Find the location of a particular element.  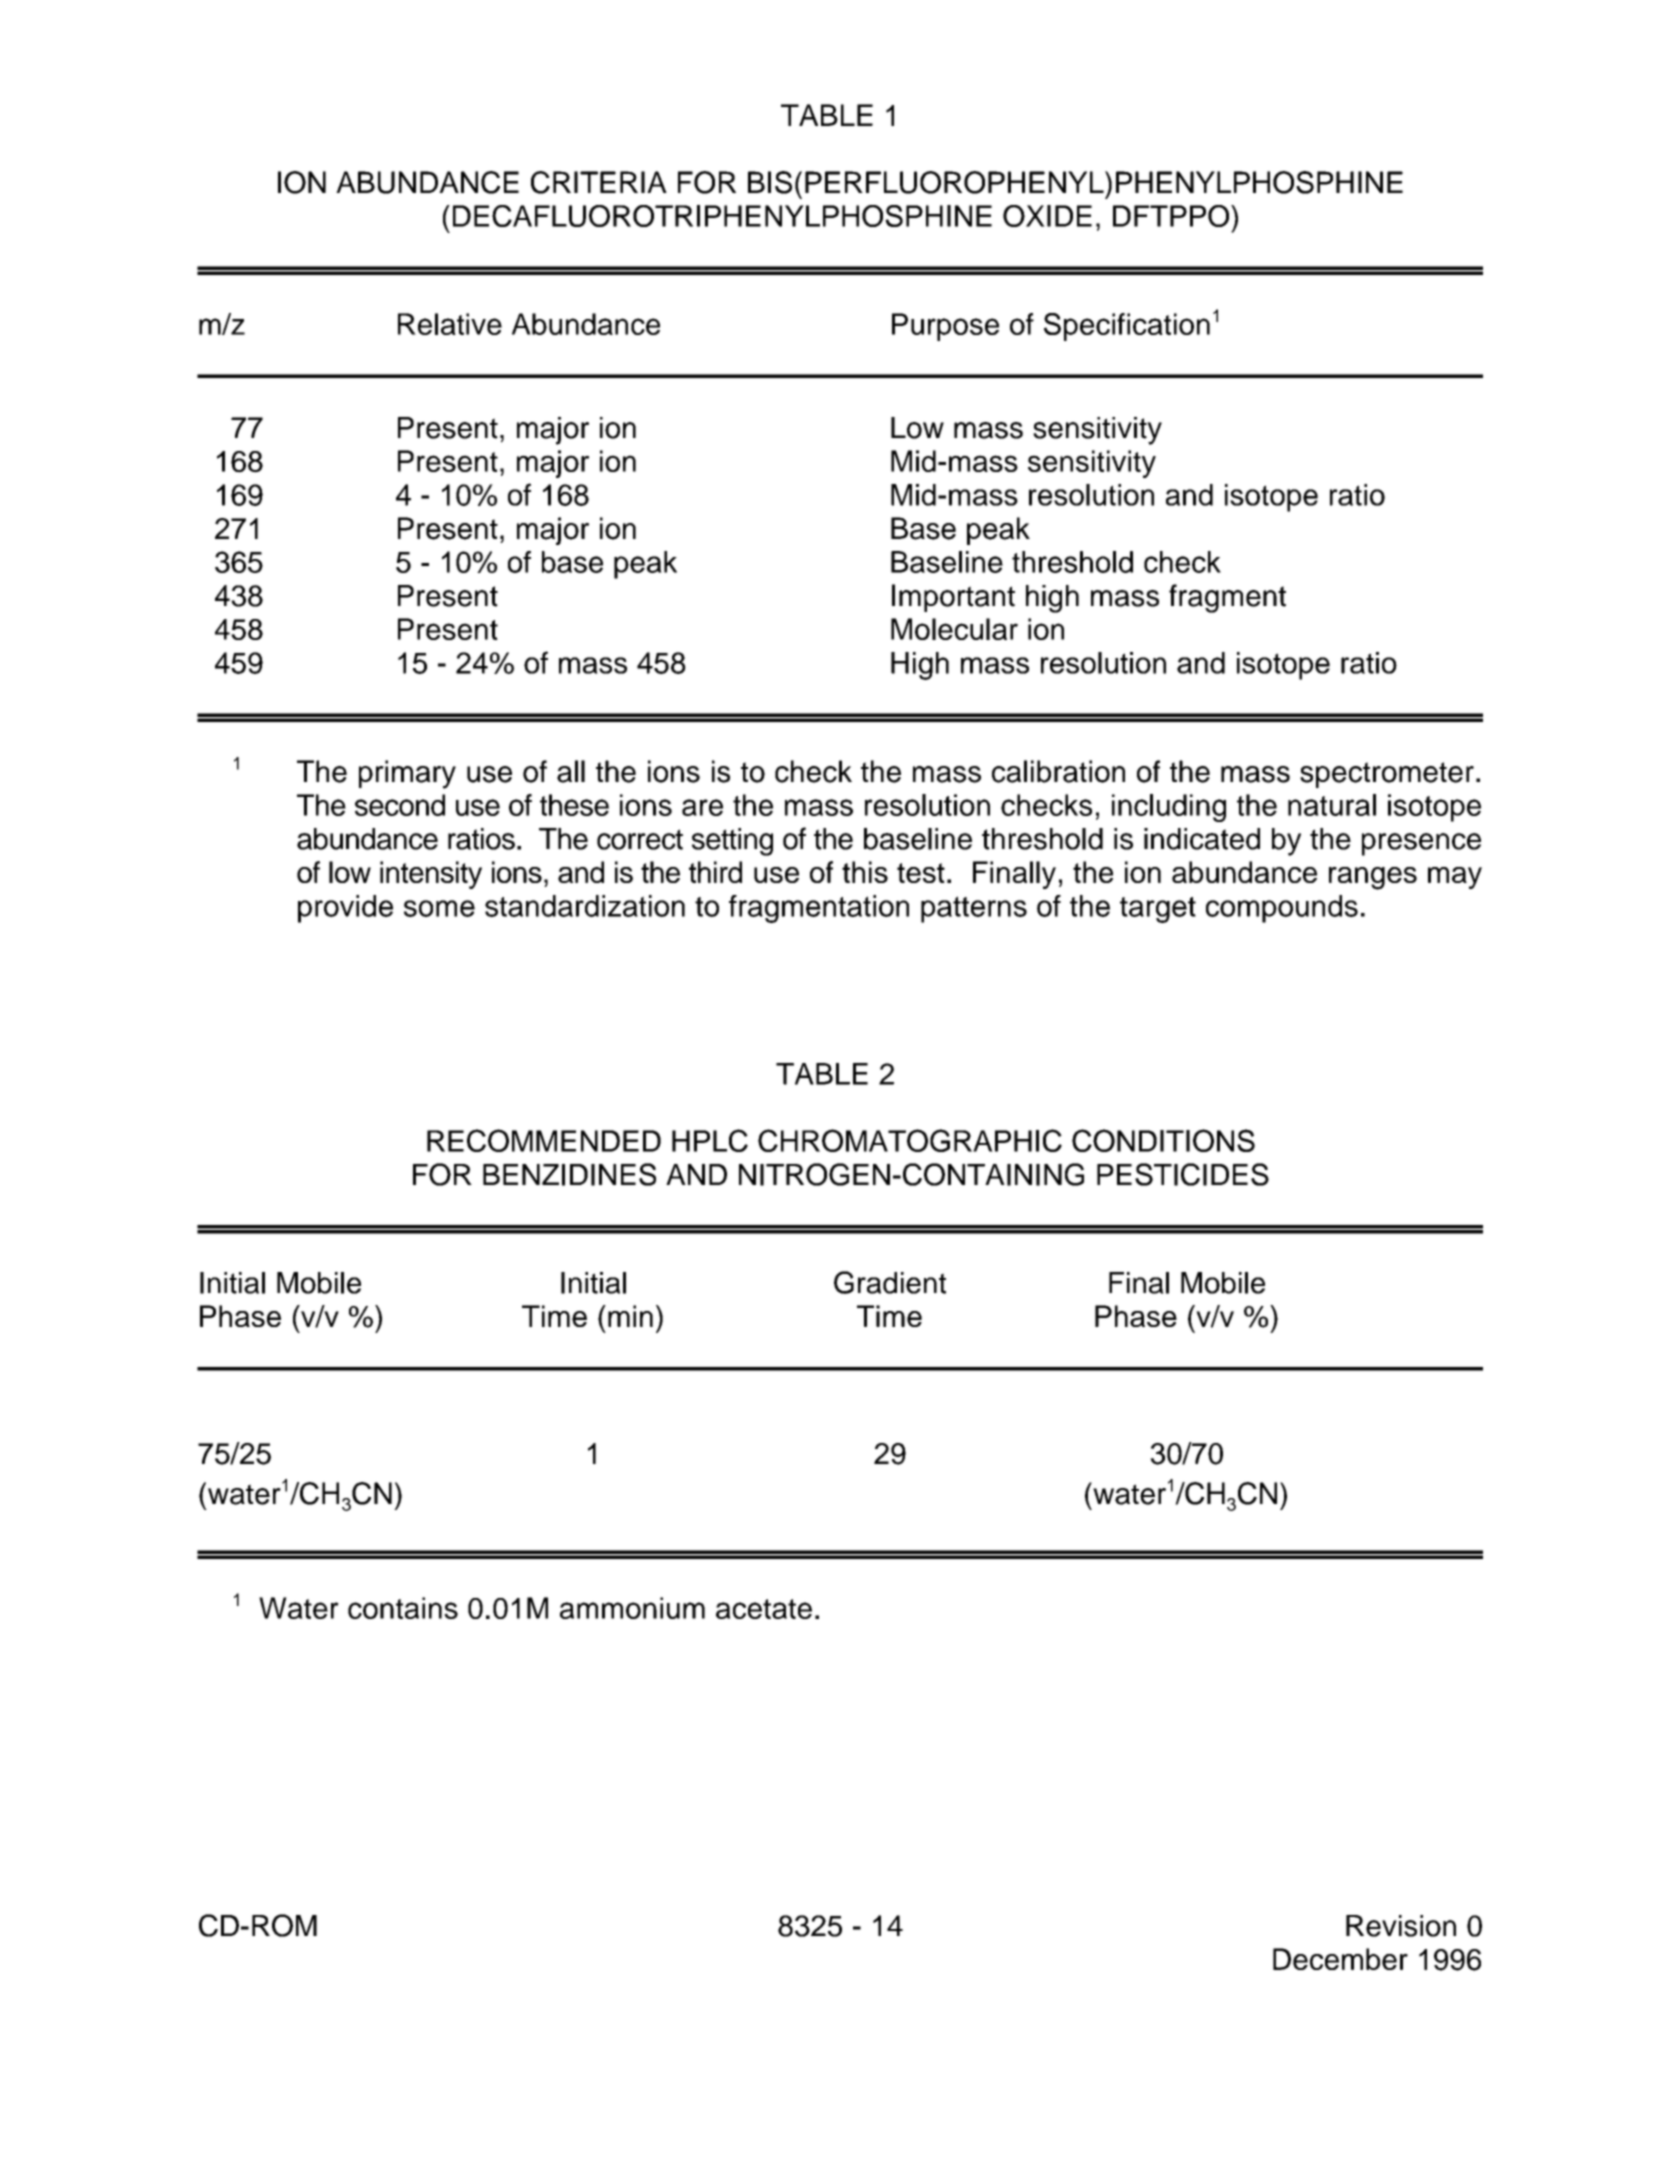

PESTICIDES is located at coordinates (1183, 1174).
